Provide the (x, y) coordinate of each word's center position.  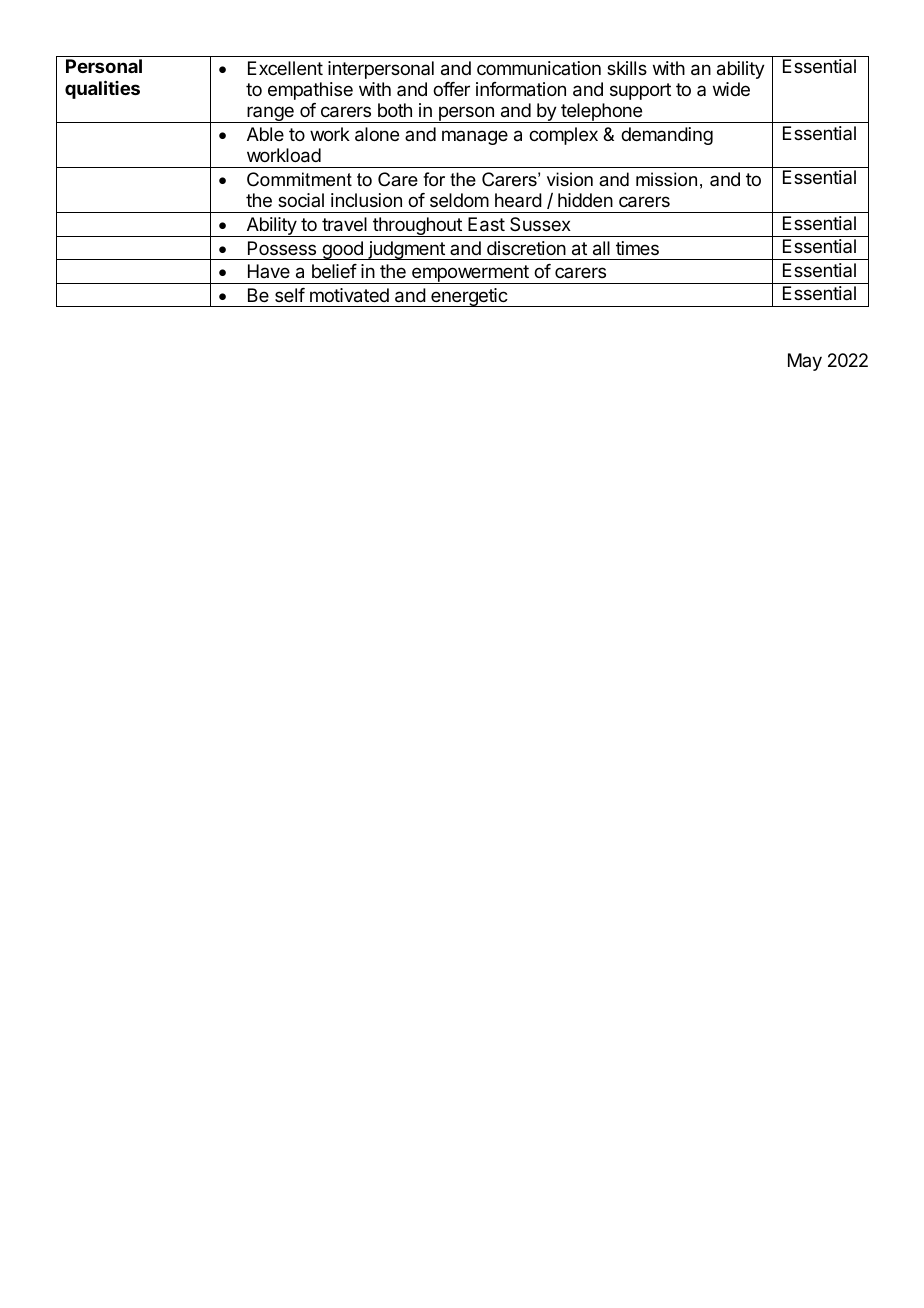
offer (451, 89)
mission (666, 179)
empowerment (470, 274)
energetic (469, 297)
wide (731, 89)
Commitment (299, 179)
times (637, 248)
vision (570, 179)
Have (269, 271)
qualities (102, 89)
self (290, 295)
